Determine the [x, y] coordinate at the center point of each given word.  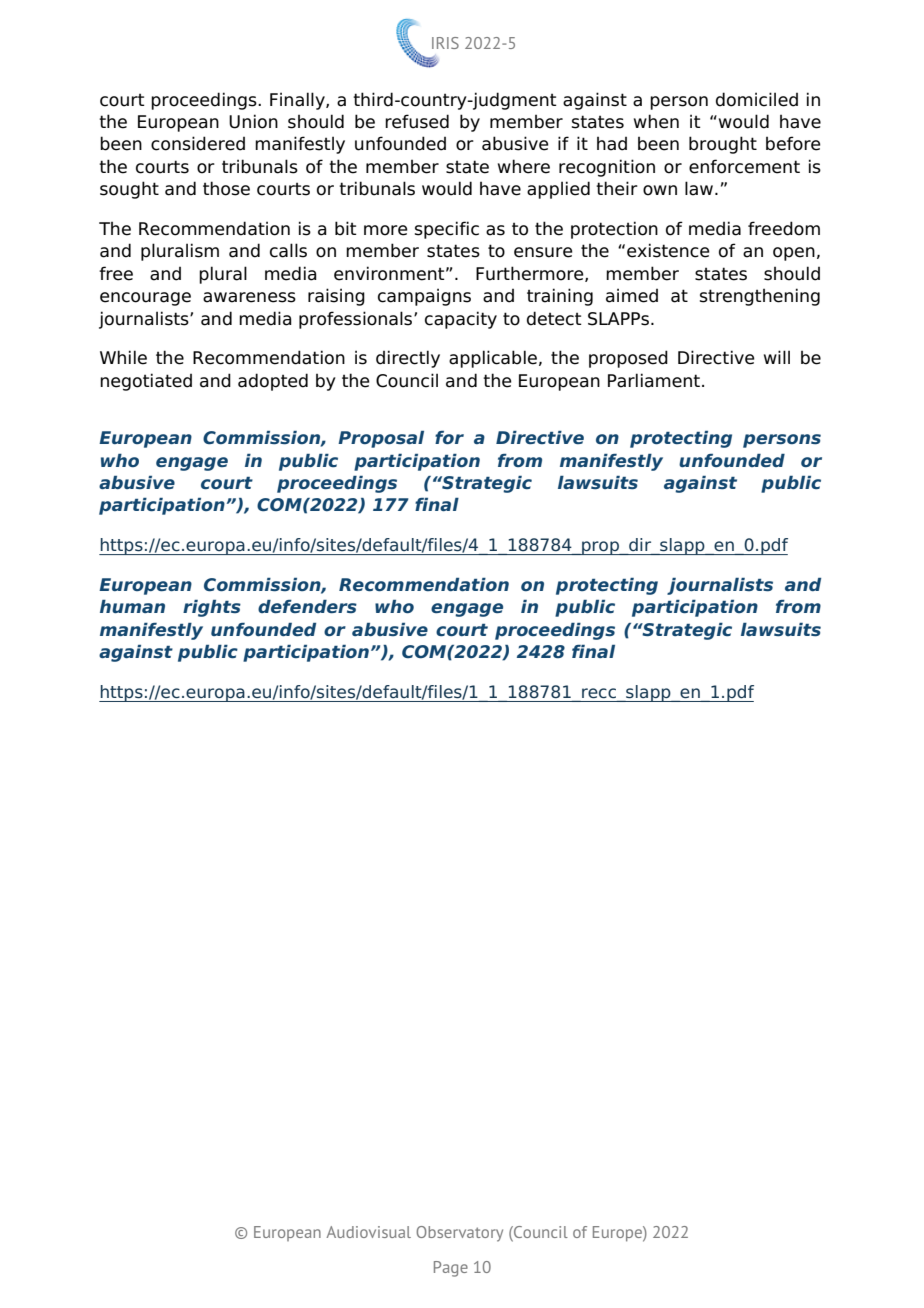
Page [451, 1269]
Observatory [459, 1234]
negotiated [146, 382]
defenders [307, 606]
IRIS [445, 43]
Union [253, 121]
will [777, 357]
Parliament [654, 380]
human [132, 606]
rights [212, 608]
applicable [493, 359]
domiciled [757, 99]
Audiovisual [368, 1232]
